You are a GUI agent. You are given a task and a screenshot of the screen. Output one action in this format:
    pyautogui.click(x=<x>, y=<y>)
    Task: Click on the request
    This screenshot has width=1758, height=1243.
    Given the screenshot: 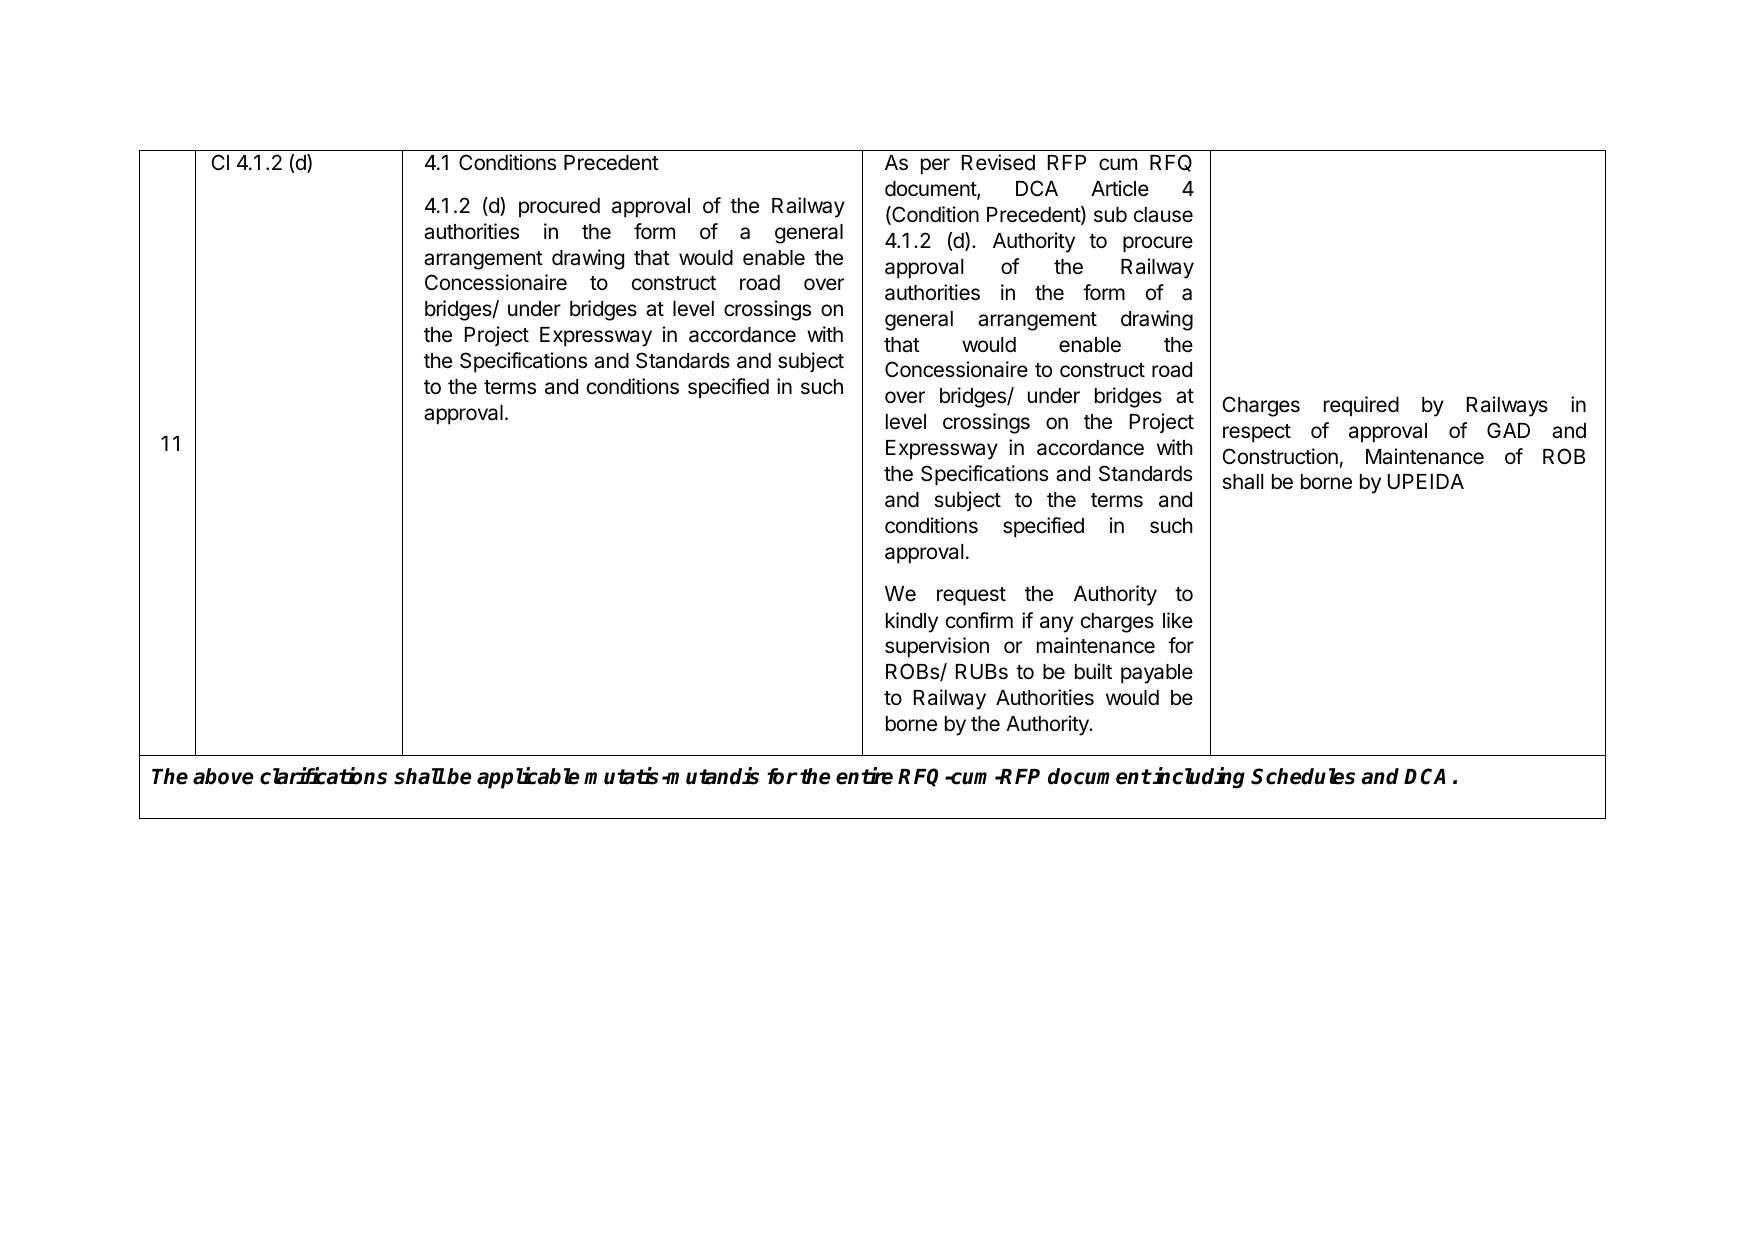 What is the action you would take?
    pyautogui.click(x=971, y=596)
